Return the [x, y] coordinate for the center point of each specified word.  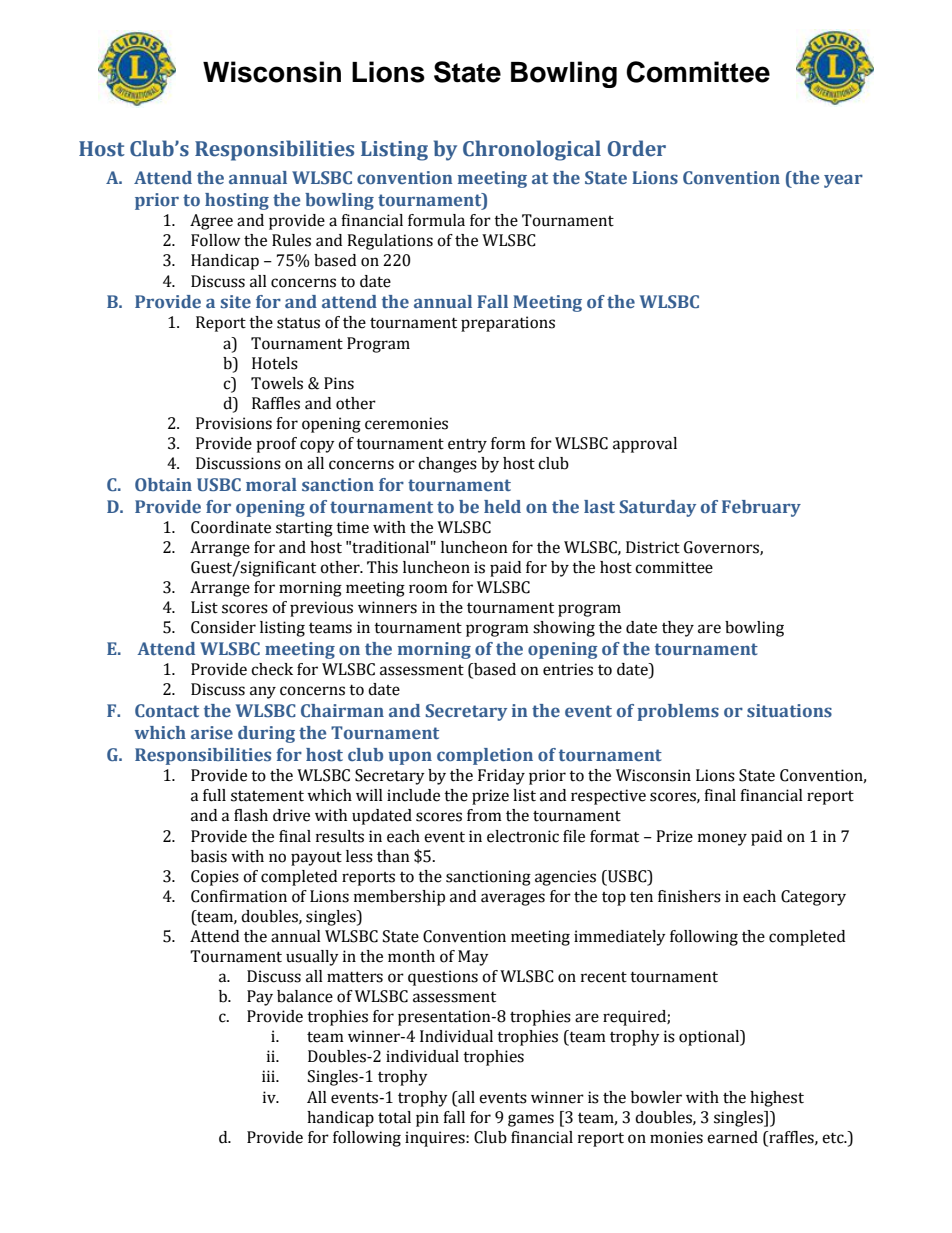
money [722, 839]
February [761, 508]
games [531, 1120]
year [843, 181]
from [484, 815]
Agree [211, 222]
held [502, 506]
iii [269, 1076]
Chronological [532, 150]
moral [271, 485]
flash [251, 815]
